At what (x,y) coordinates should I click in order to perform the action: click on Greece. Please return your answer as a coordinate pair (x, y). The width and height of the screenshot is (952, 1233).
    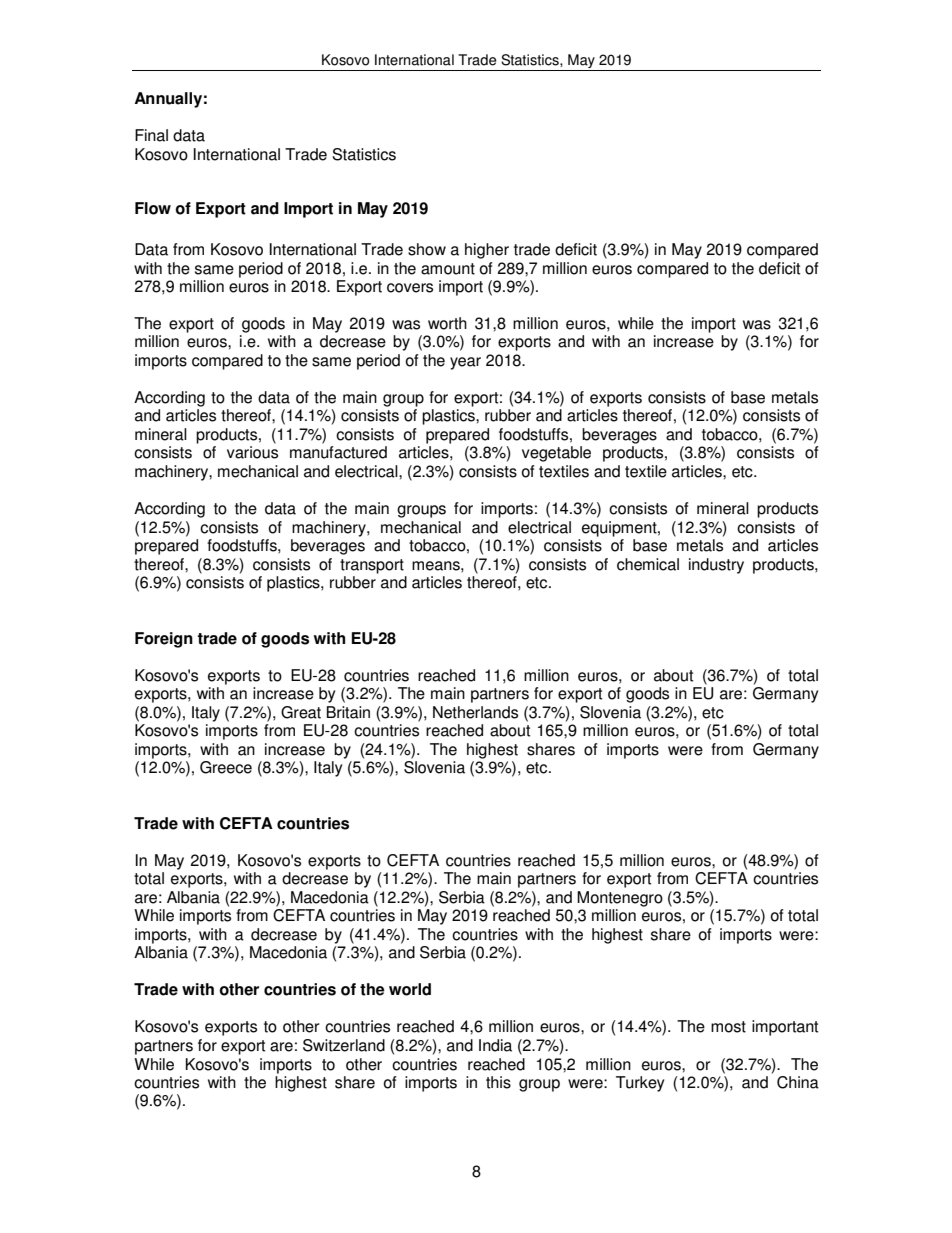
    Looking at the image, I should click on (226, 767).
